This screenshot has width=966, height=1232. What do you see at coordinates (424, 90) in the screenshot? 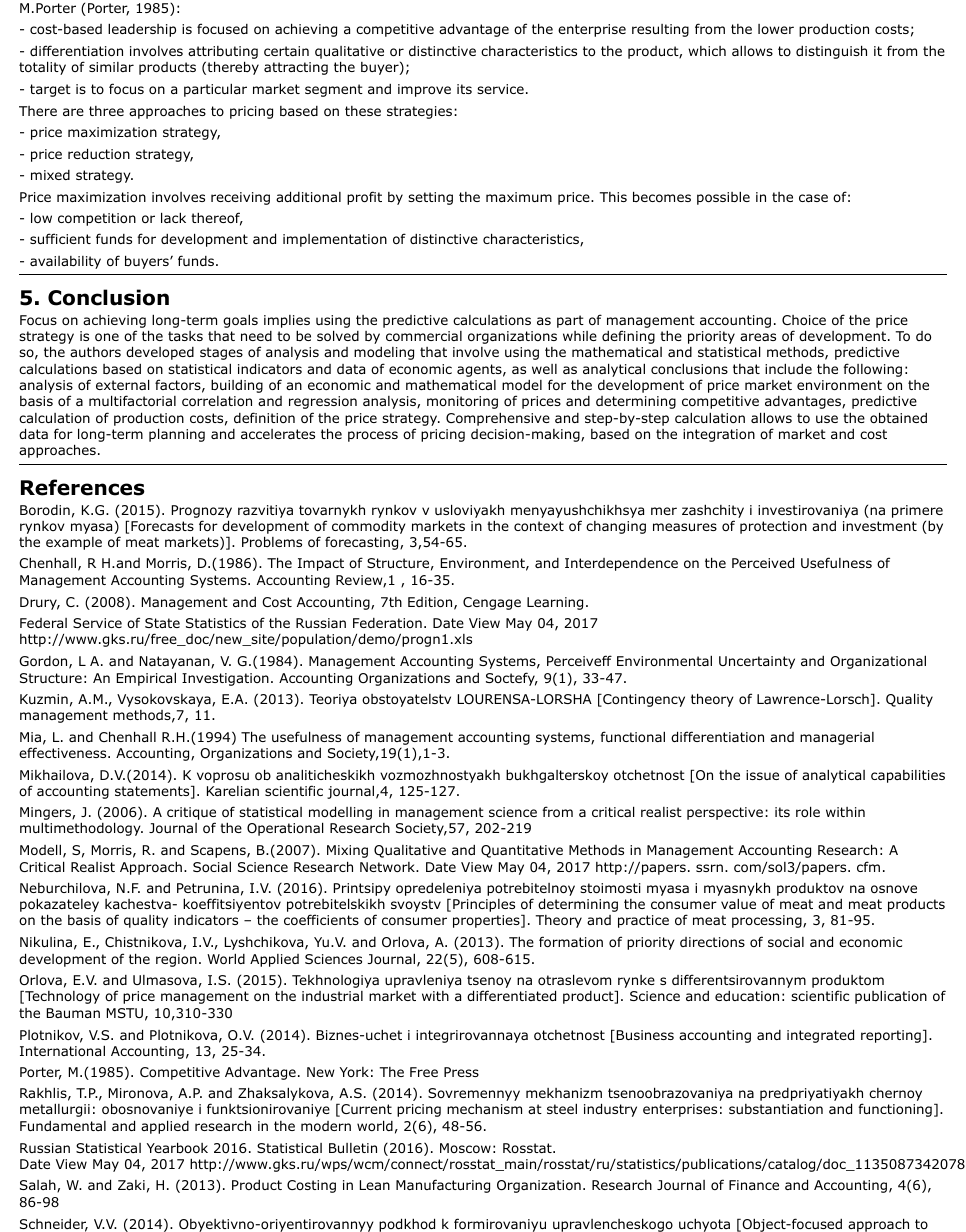
I see `improve` at bounding box center [424, 90].
